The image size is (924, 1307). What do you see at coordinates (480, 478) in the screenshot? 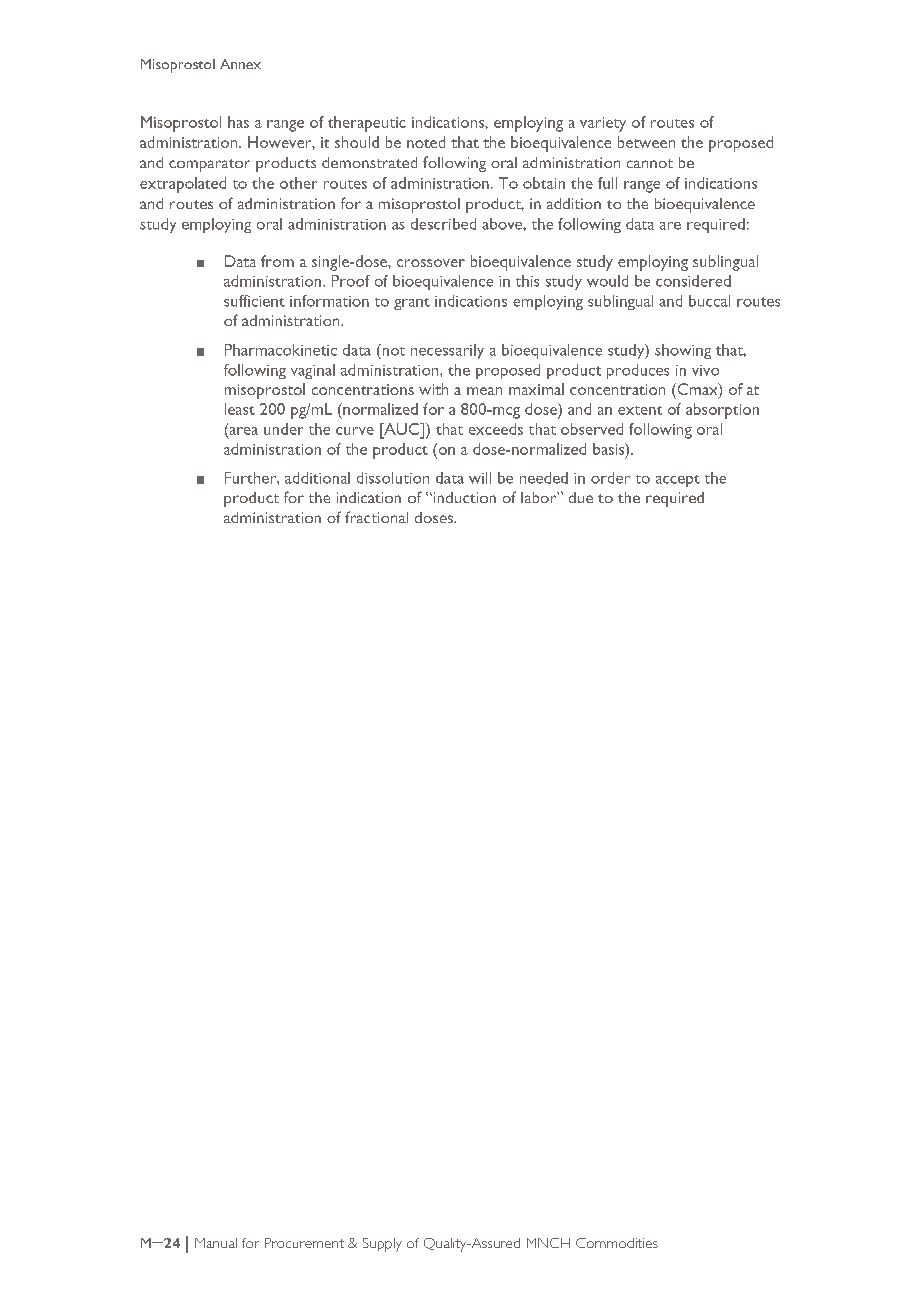
I see `will` at bounding box center [480, 478].
